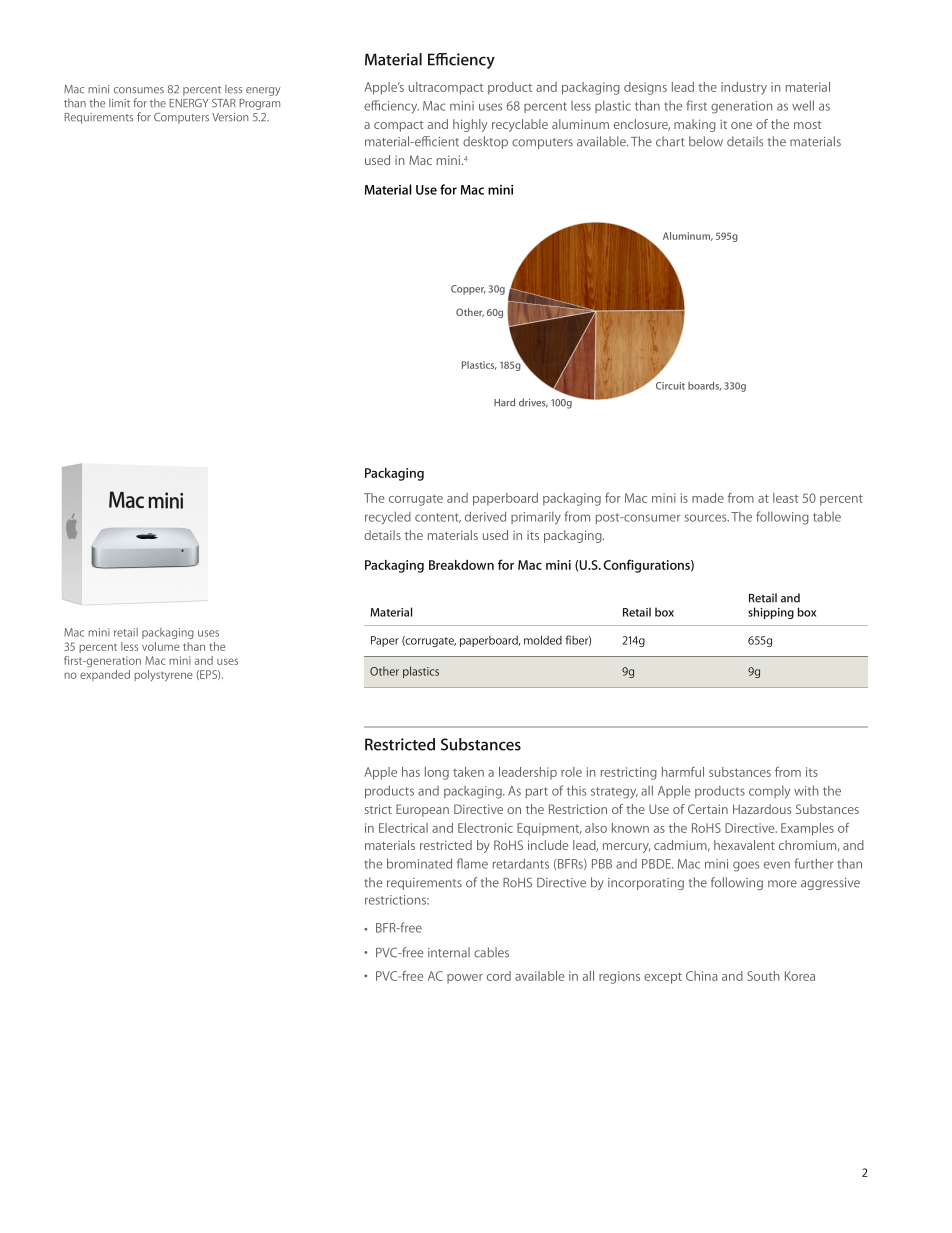 The image size is (952, 1233). What do you see at coordinates (388, 518) in the screenshot?
I see `recycled` at bounding box center [388, 518].
